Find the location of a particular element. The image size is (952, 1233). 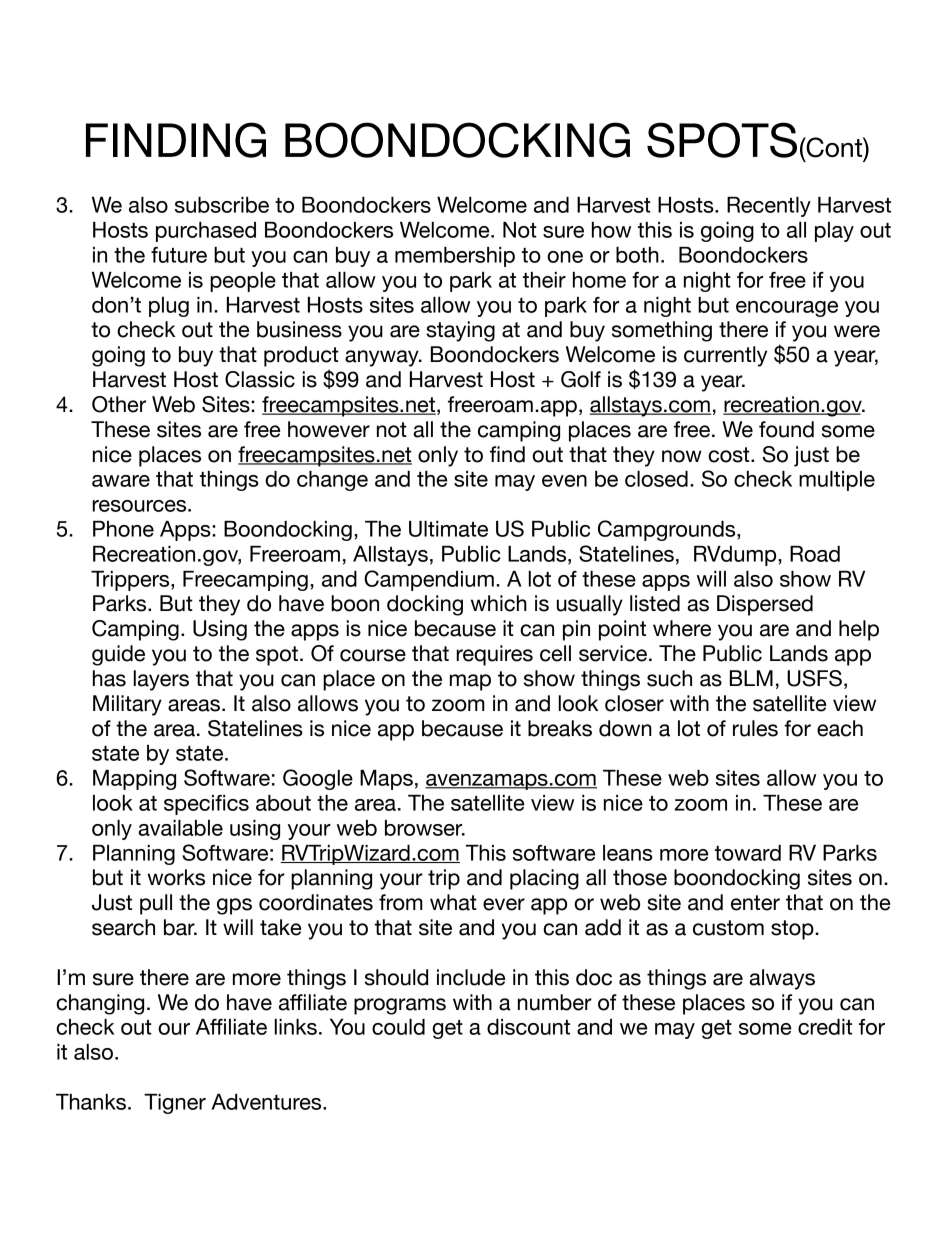

what is located at coordinates (453, 902).
